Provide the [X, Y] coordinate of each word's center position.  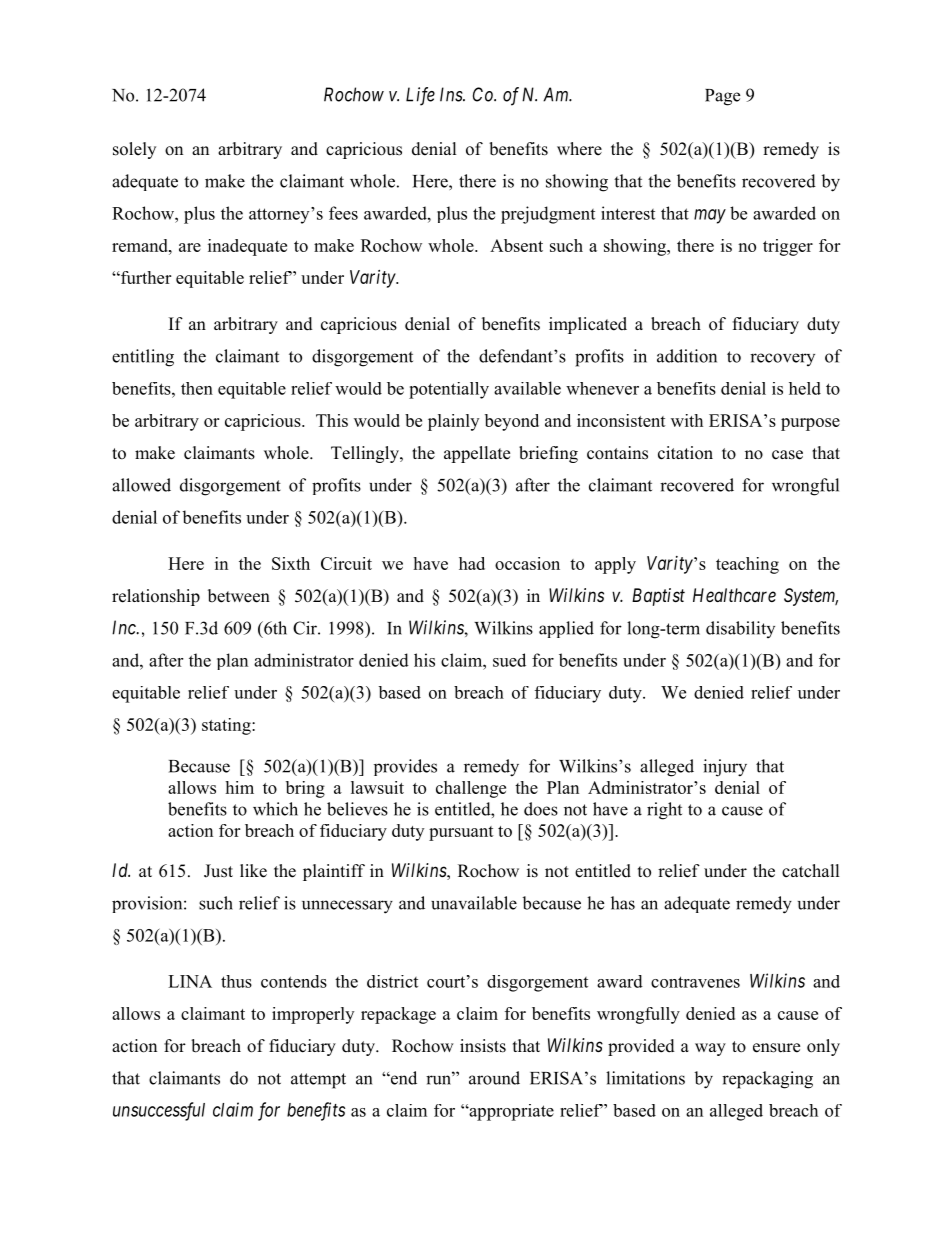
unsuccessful [159, 1111]
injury [725, 768]
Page [722, 97]
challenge [471, 789]
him [239, 787]
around [494, 1078]
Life [420, 96]
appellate [477, 454]
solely [134, 150]
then [197, 388]
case [787, 455]
